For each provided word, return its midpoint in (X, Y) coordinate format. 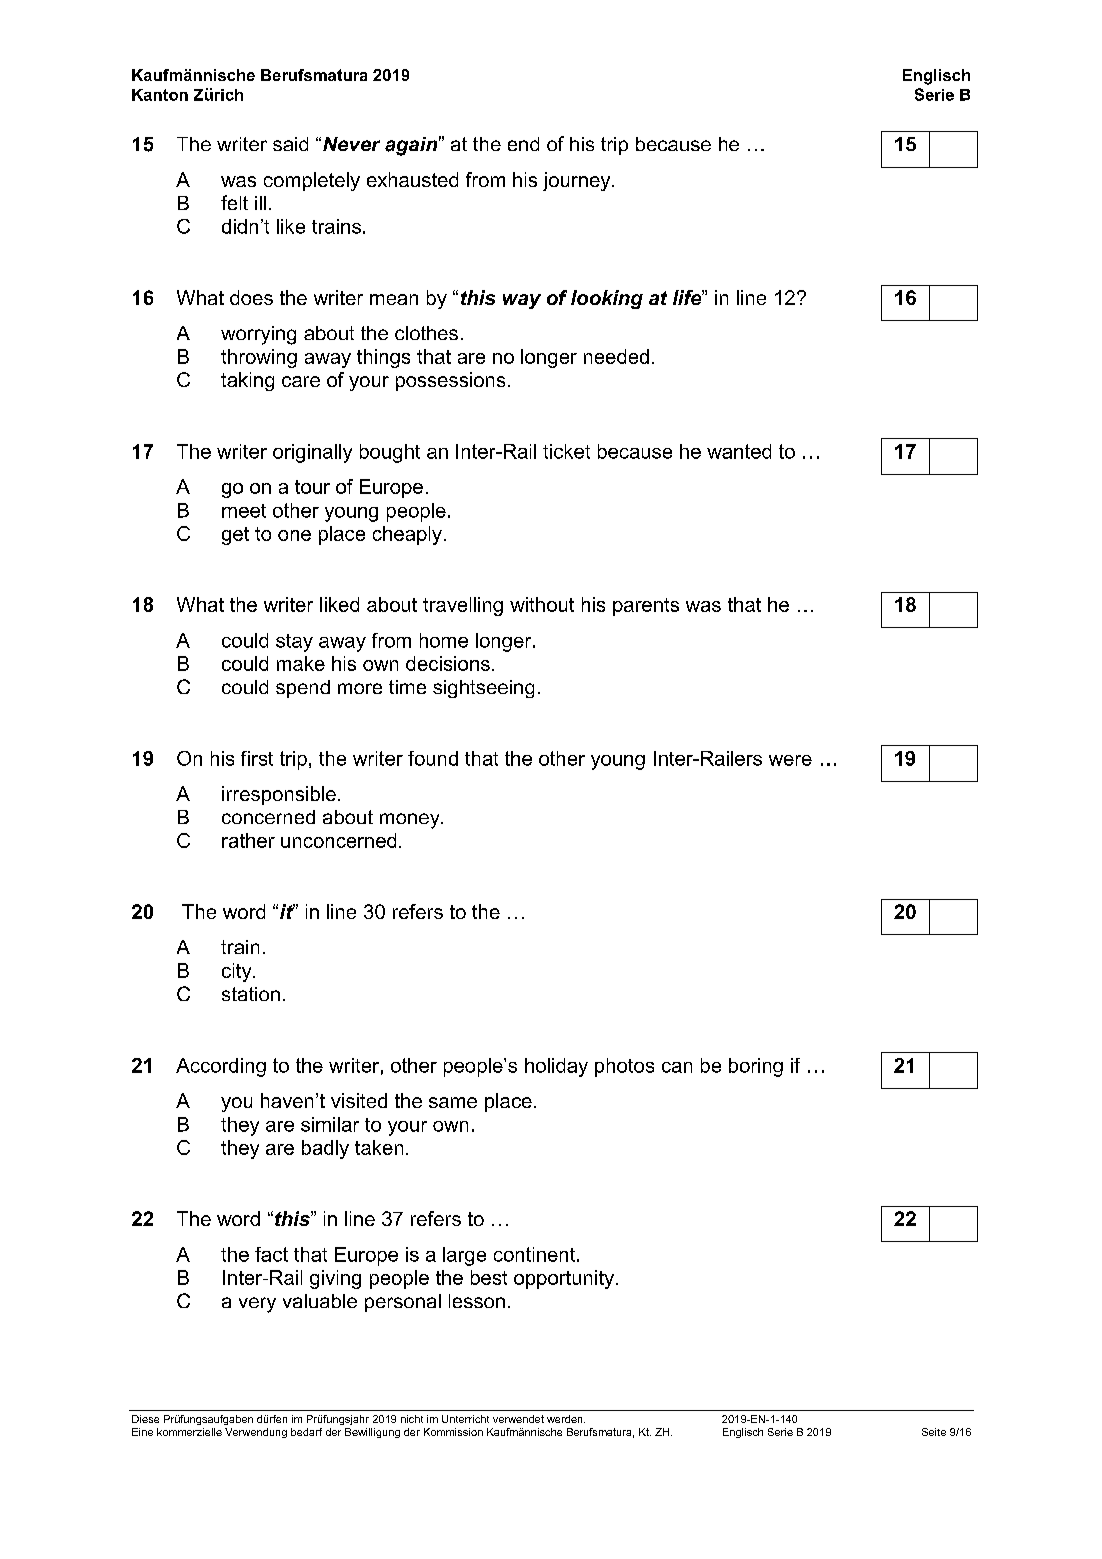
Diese (145, 1419)
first (257, 758)
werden (566, 1419)
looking (607, 299)
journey (578, 181)
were (790, 760)
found (433, 758)
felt (234, 202)
